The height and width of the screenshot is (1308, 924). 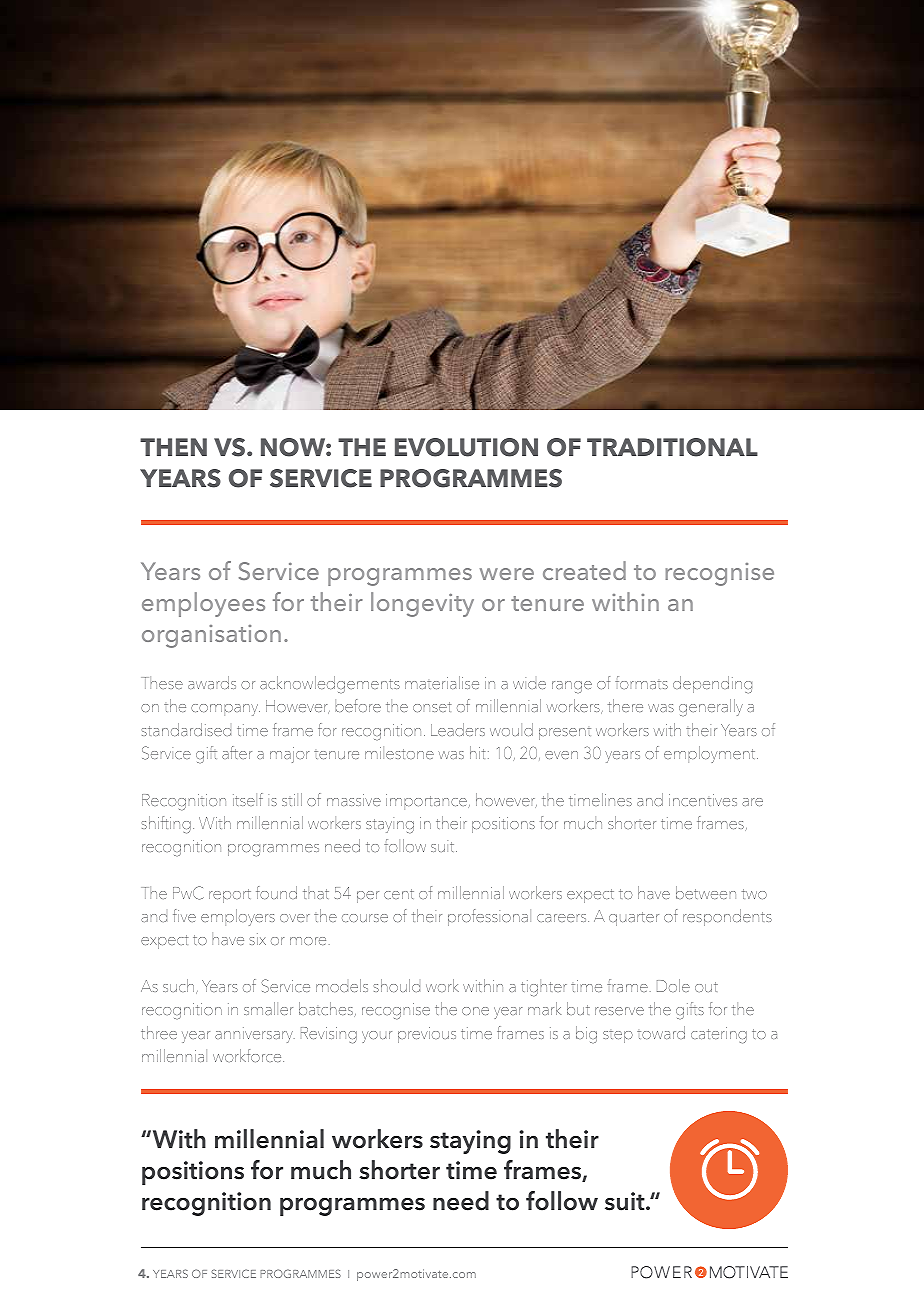 I want to click on materialise, so click(x=442, y=682).
